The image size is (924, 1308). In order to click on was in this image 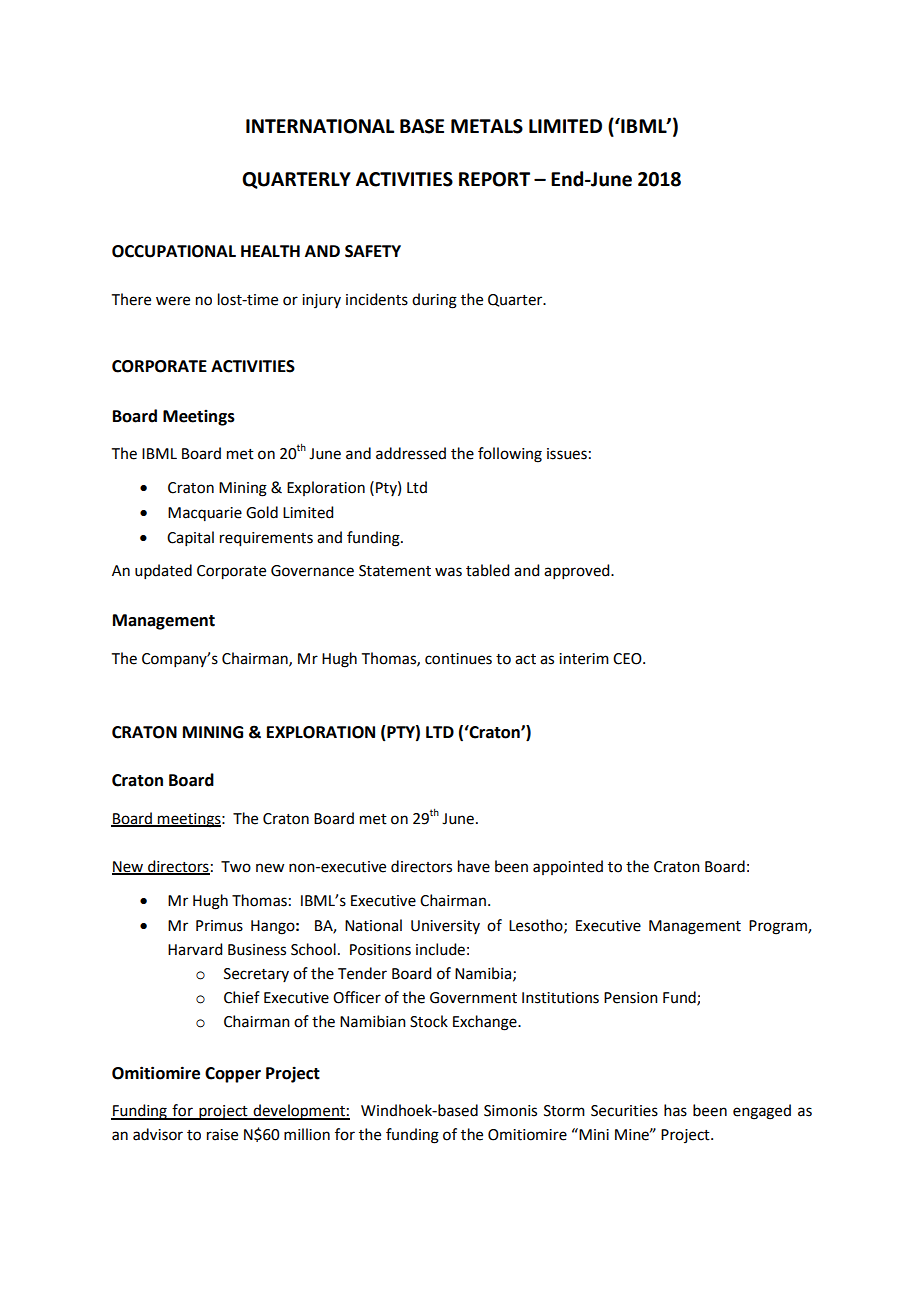, I will do `click(448, 572)`.
